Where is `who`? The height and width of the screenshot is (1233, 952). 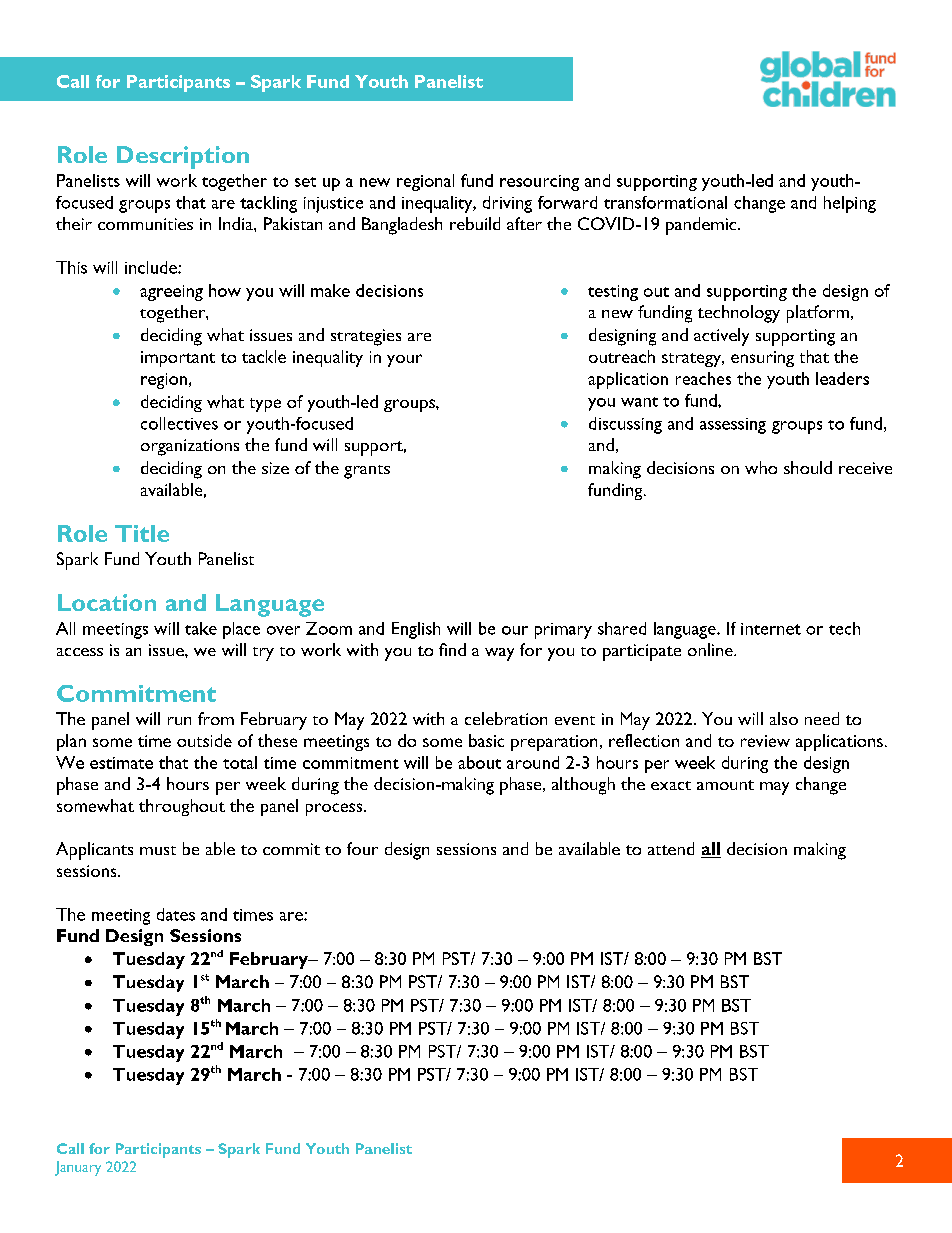
who is located at coordinates (761, 467).
